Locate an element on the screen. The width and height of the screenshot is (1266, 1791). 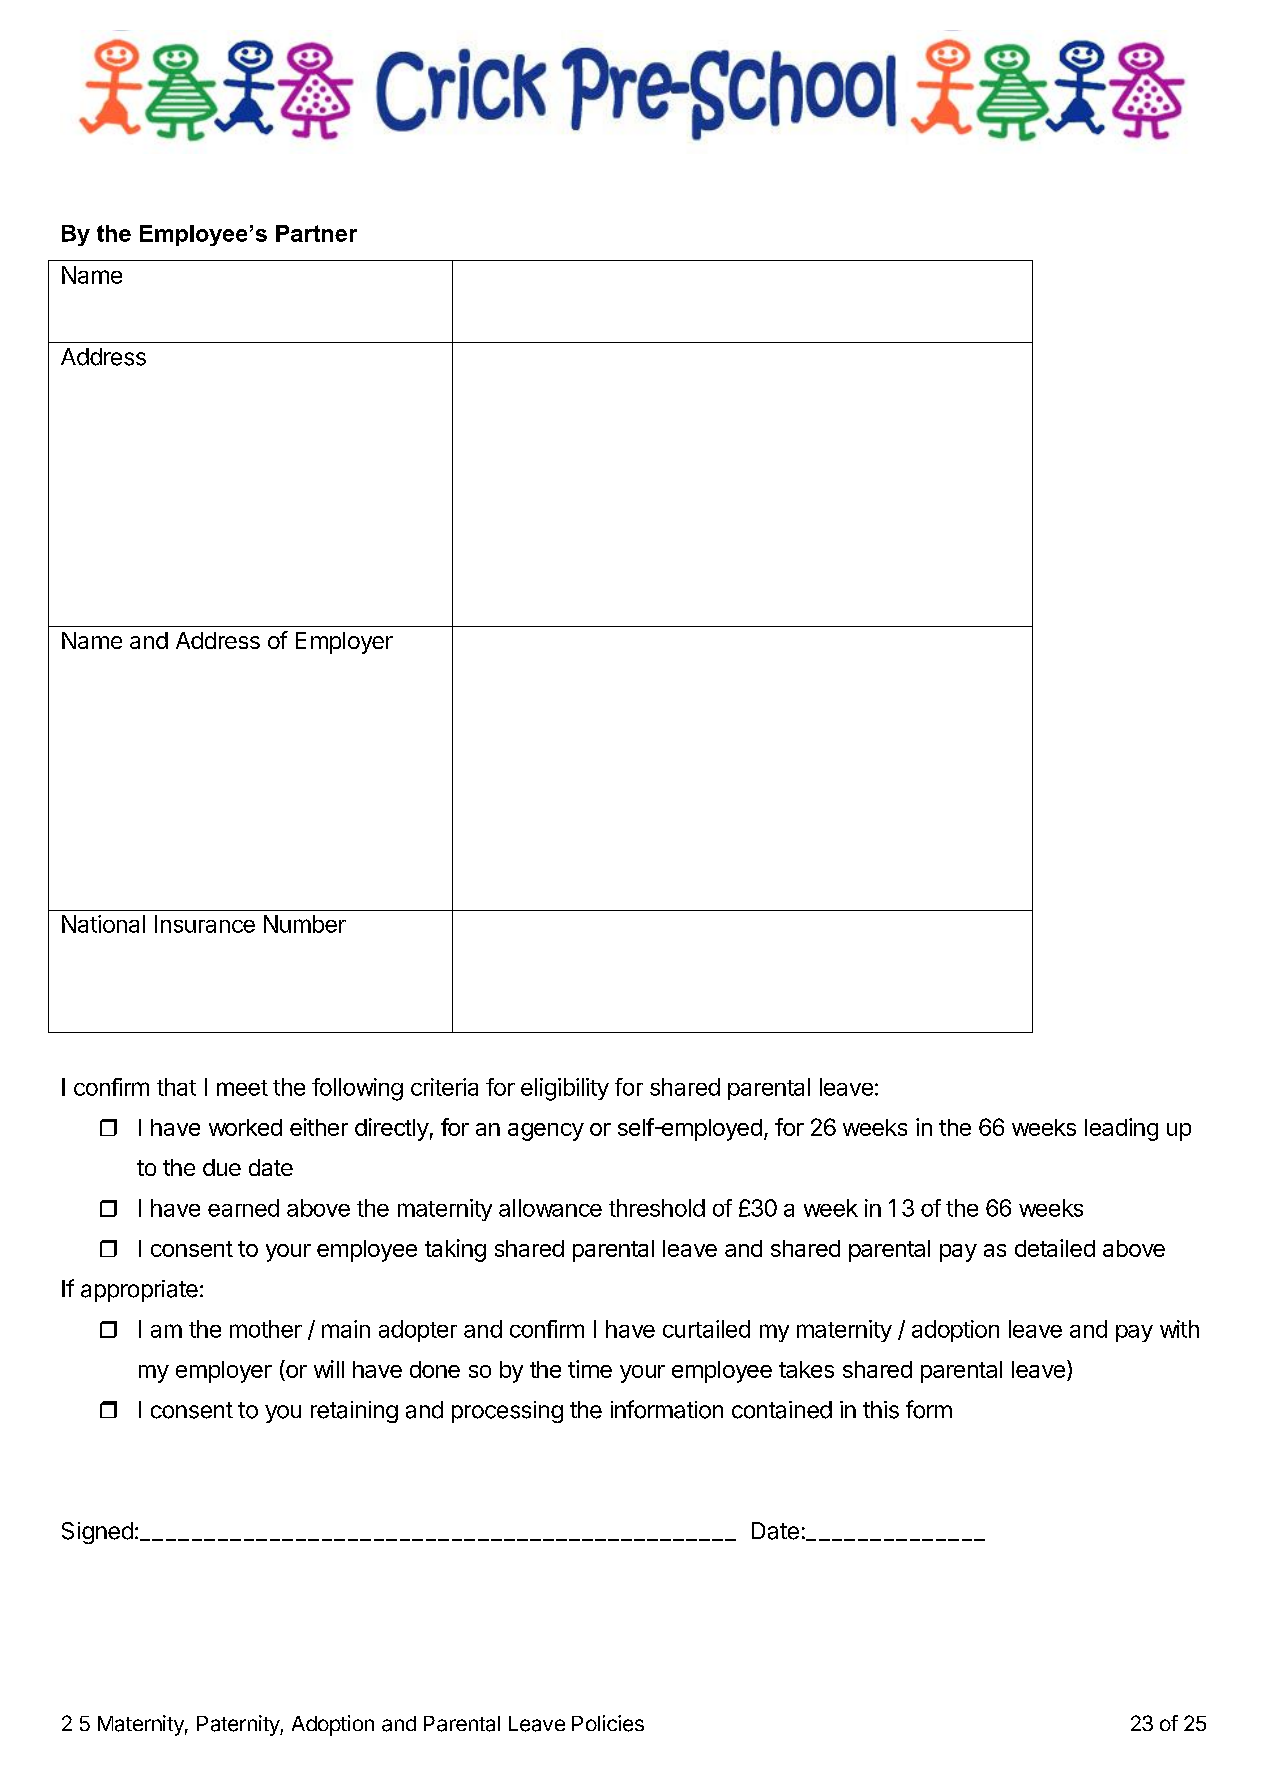
Paternity is located at coordinates (239, 1725).
